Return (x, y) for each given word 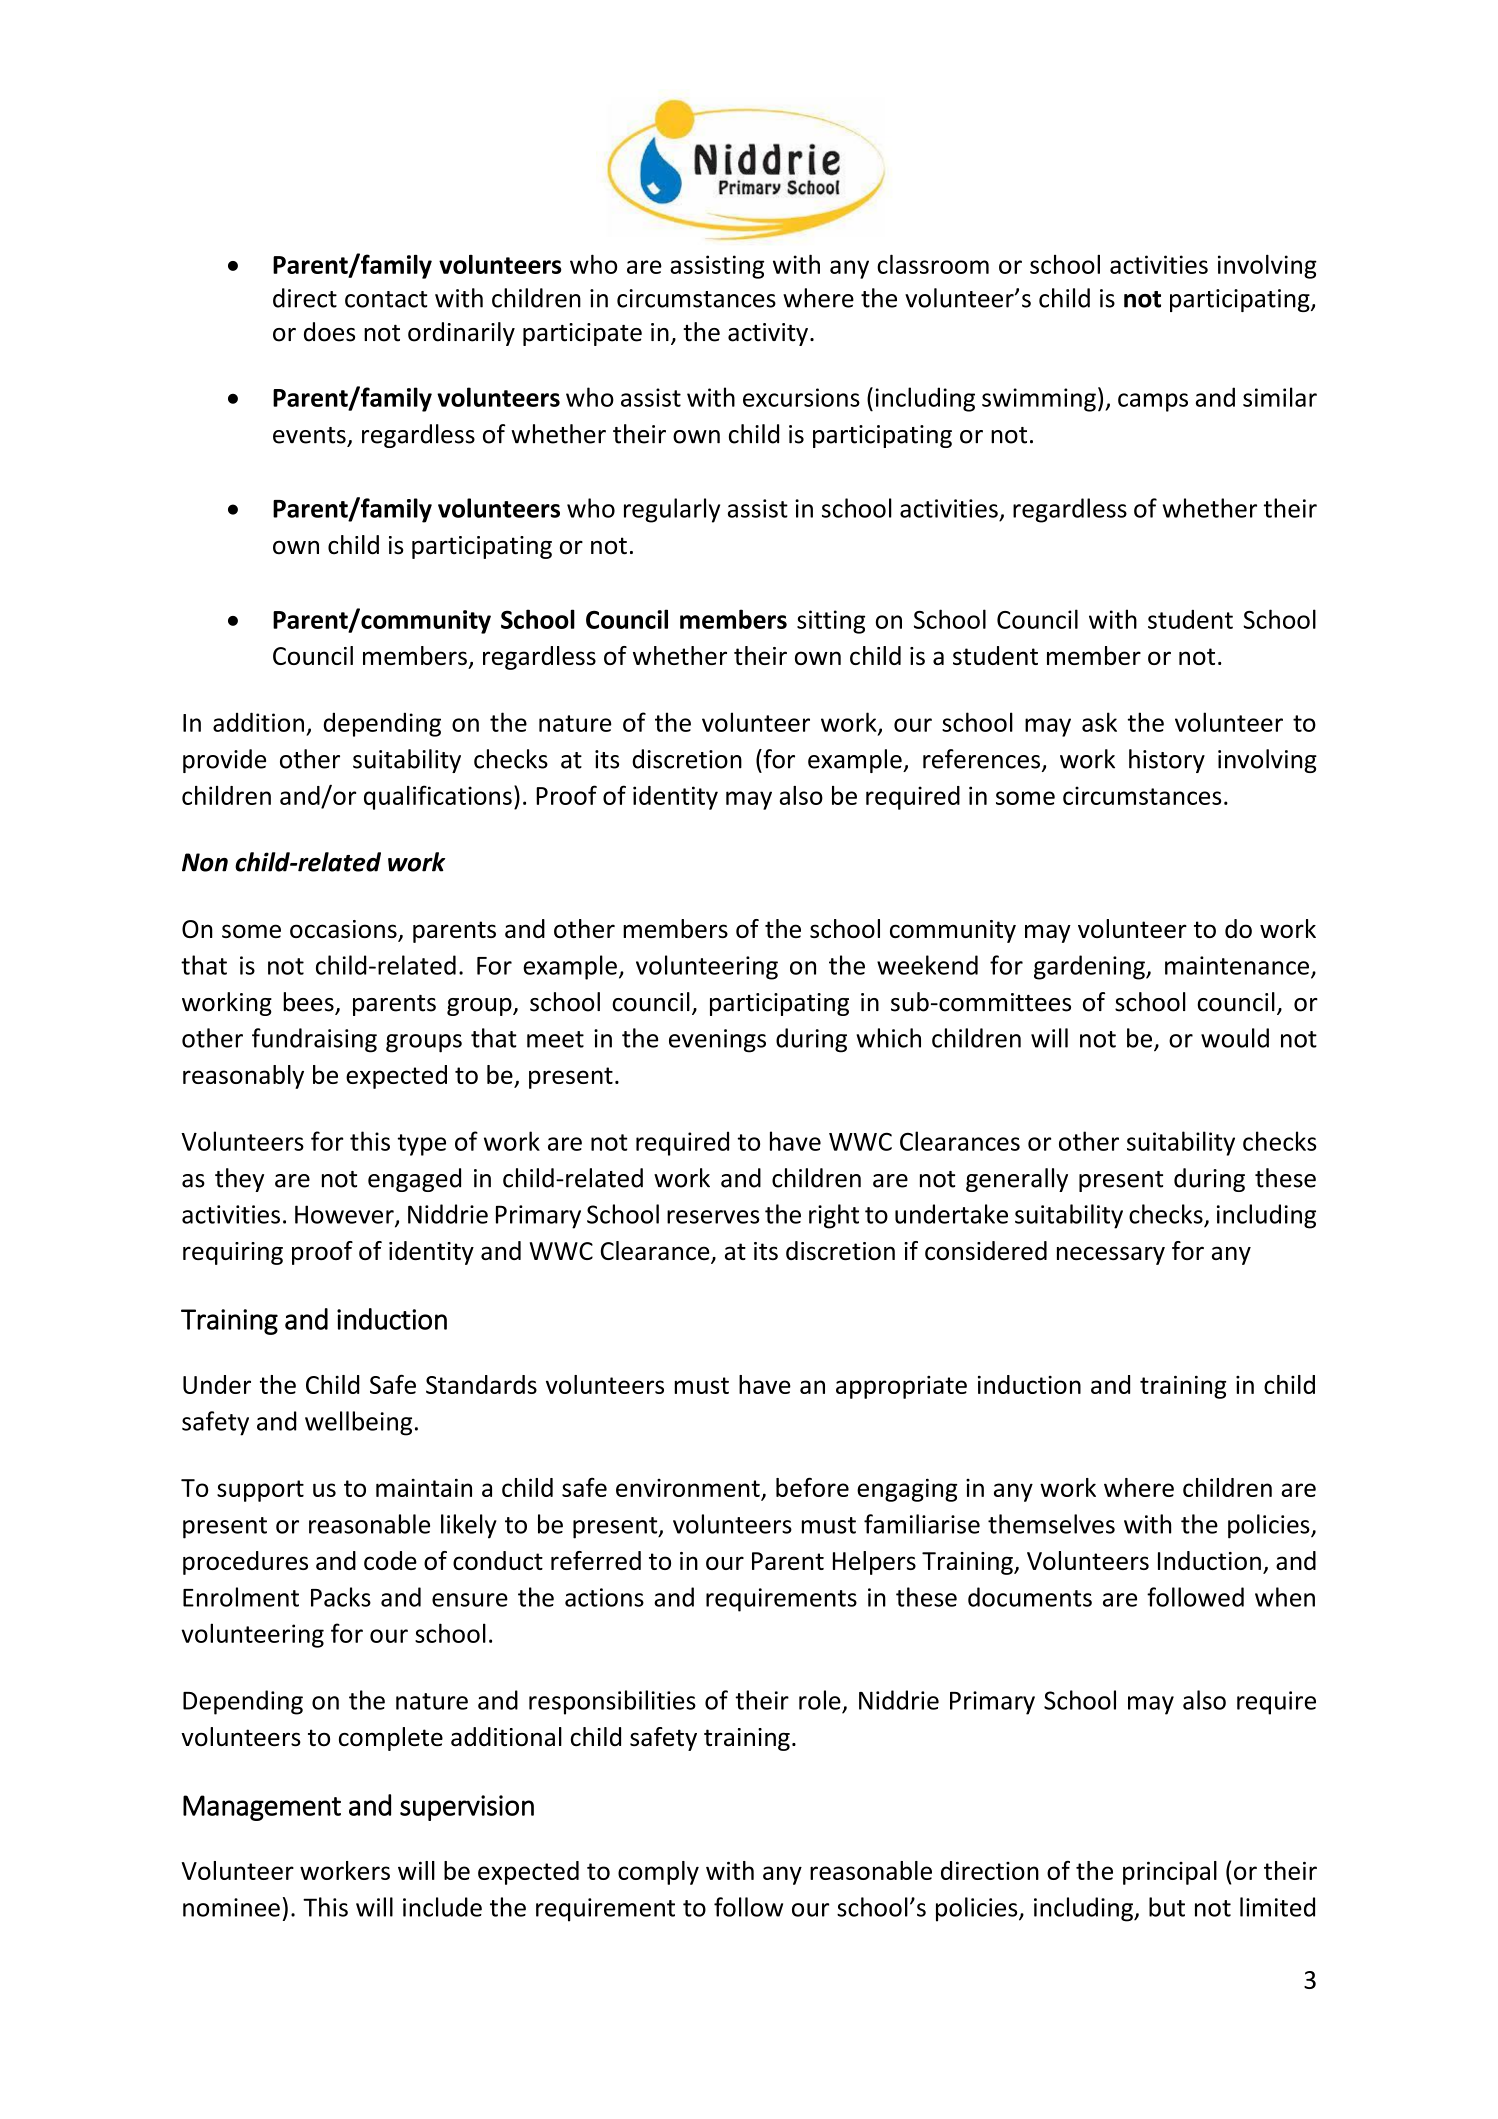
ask (1099, 722)
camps (1153, 402)
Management (262, 1808)
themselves (1051, 1524)
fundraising (314, 1040)
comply (658, 1873)
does (329, 332)
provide (224, 761)
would (1235, 1038)
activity (768, 334)
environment (688, 1488)
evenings (717, 1041)
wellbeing (358, 1423)
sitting (831, 622)
